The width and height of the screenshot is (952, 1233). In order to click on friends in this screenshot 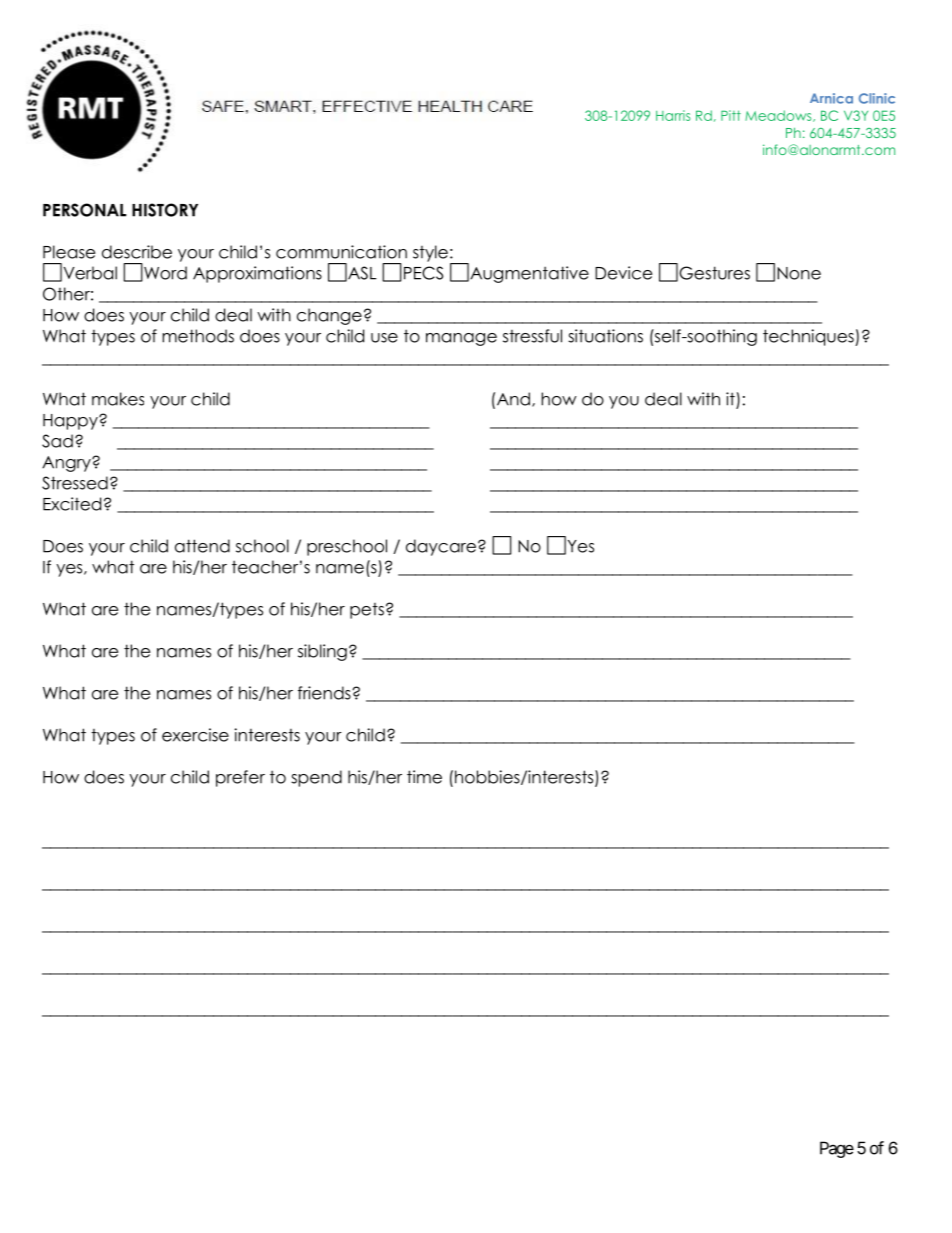, I will do `click(325, 693)`.
